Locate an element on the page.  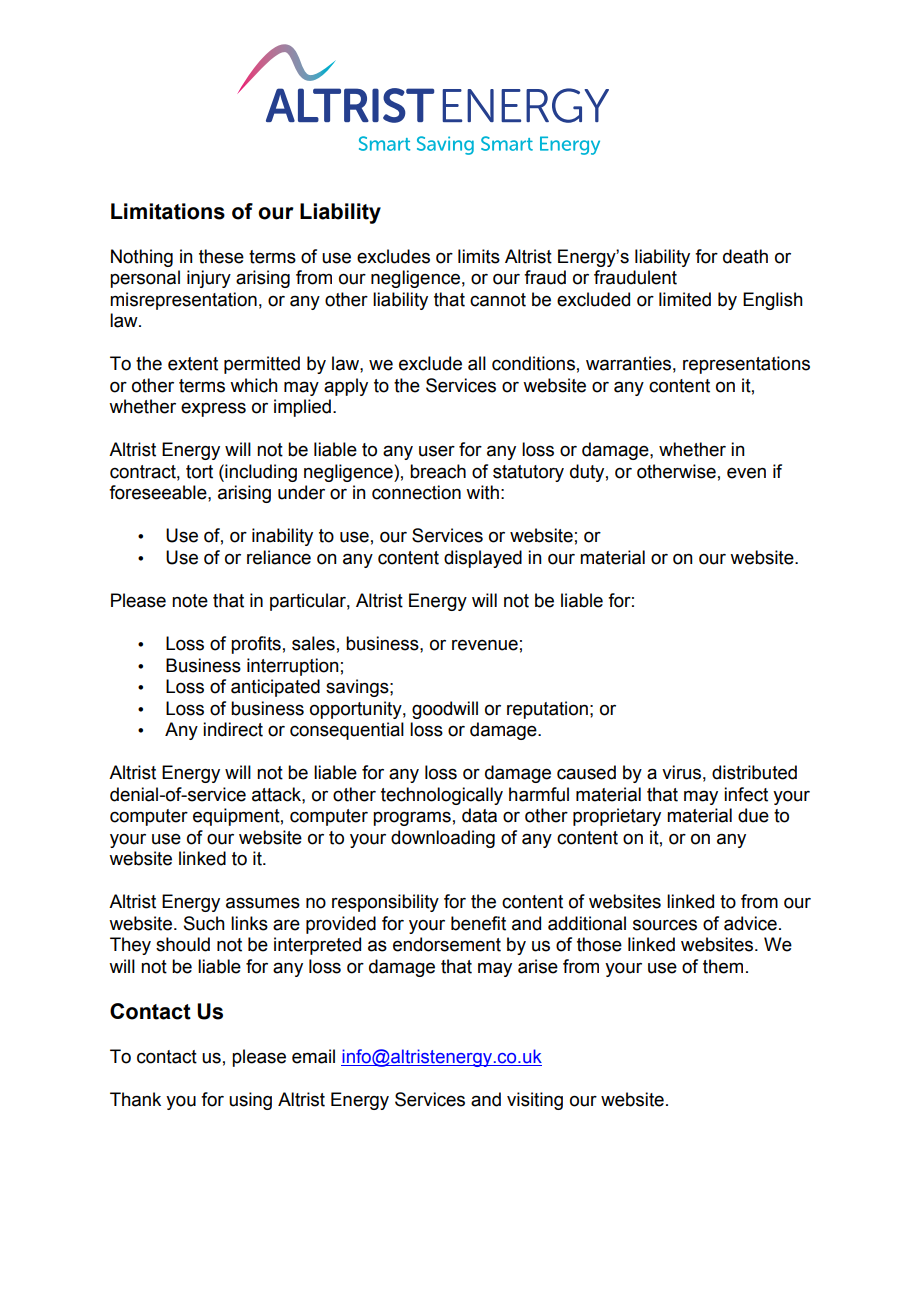
express is located at coordinates (213, 409).
